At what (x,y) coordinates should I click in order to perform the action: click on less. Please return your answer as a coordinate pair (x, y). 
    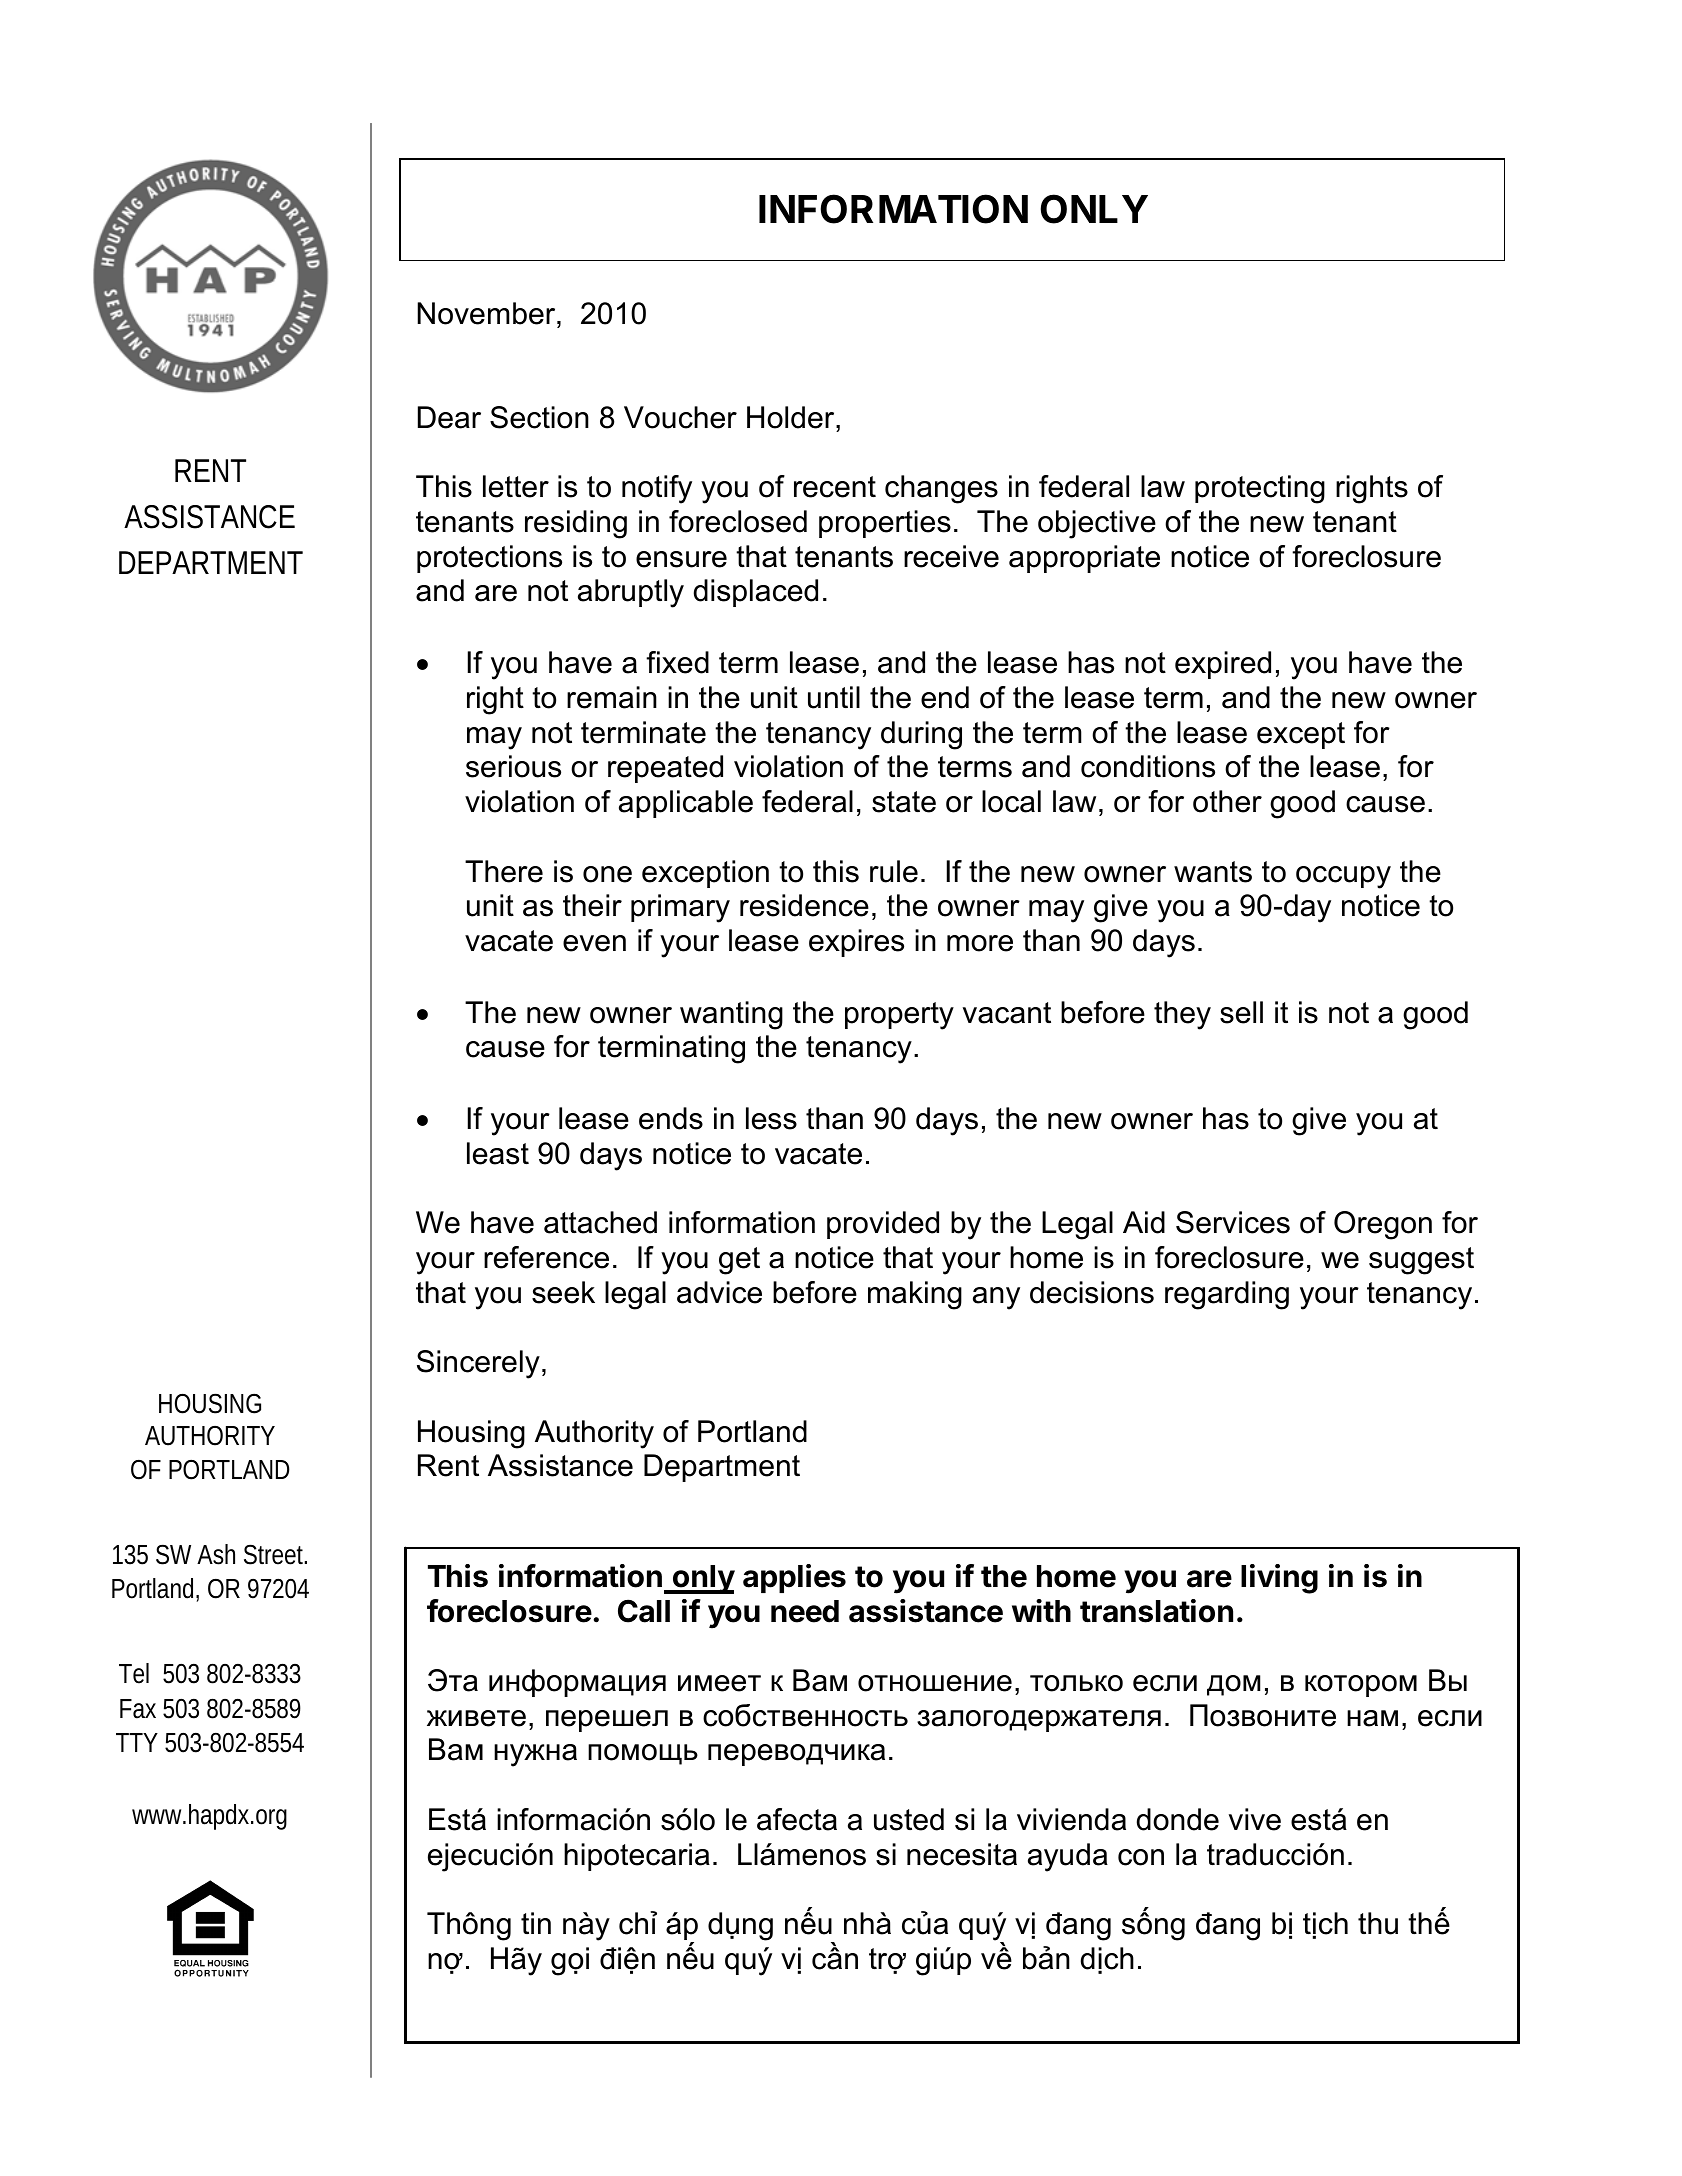
    Looking at the image, I should click on (771, 1118).
